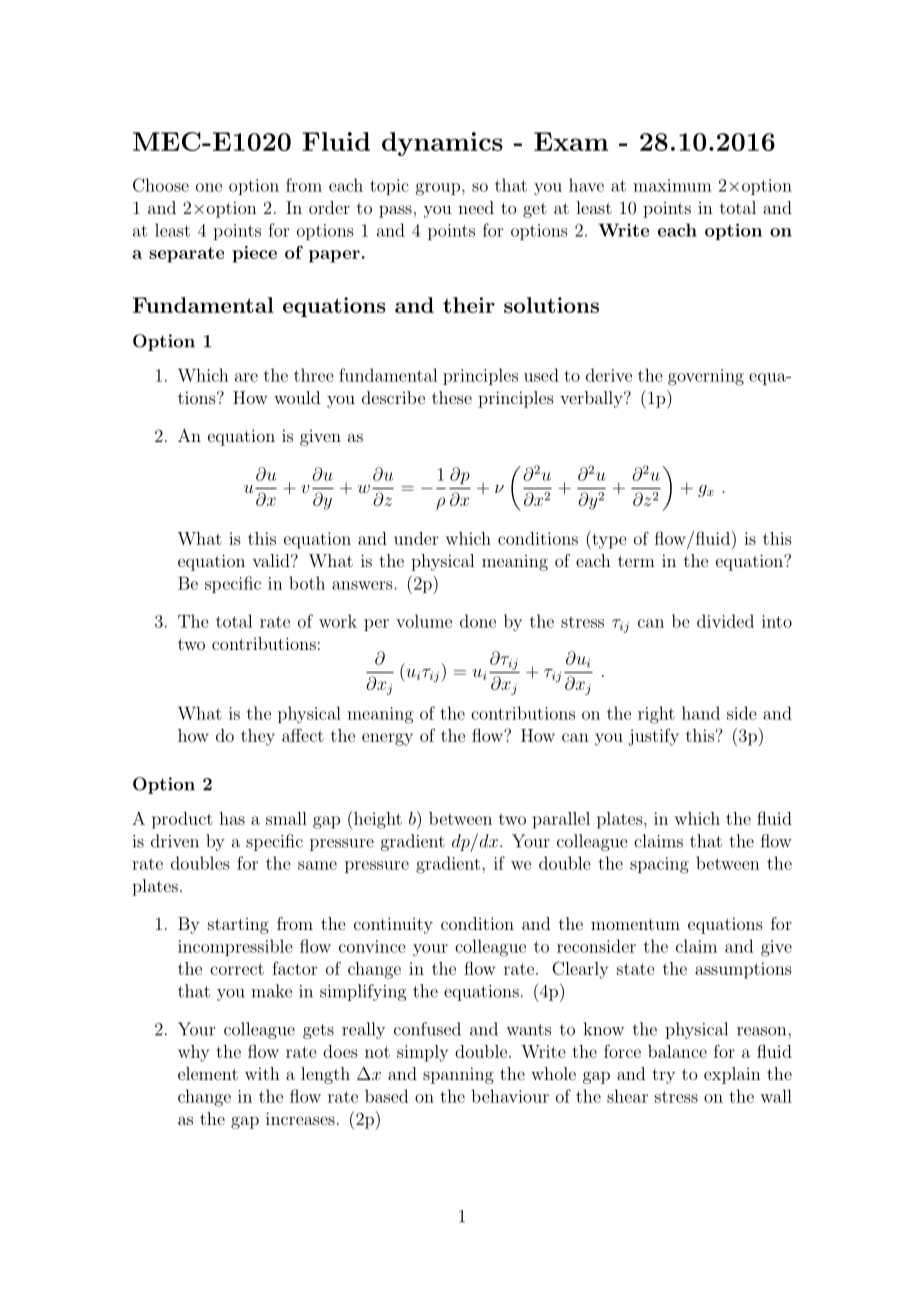 The width and height of the screenshot is (924, 1308). Describe the element at coordinates (161, 185) in the screenshot. I see `Choose` at that location.
